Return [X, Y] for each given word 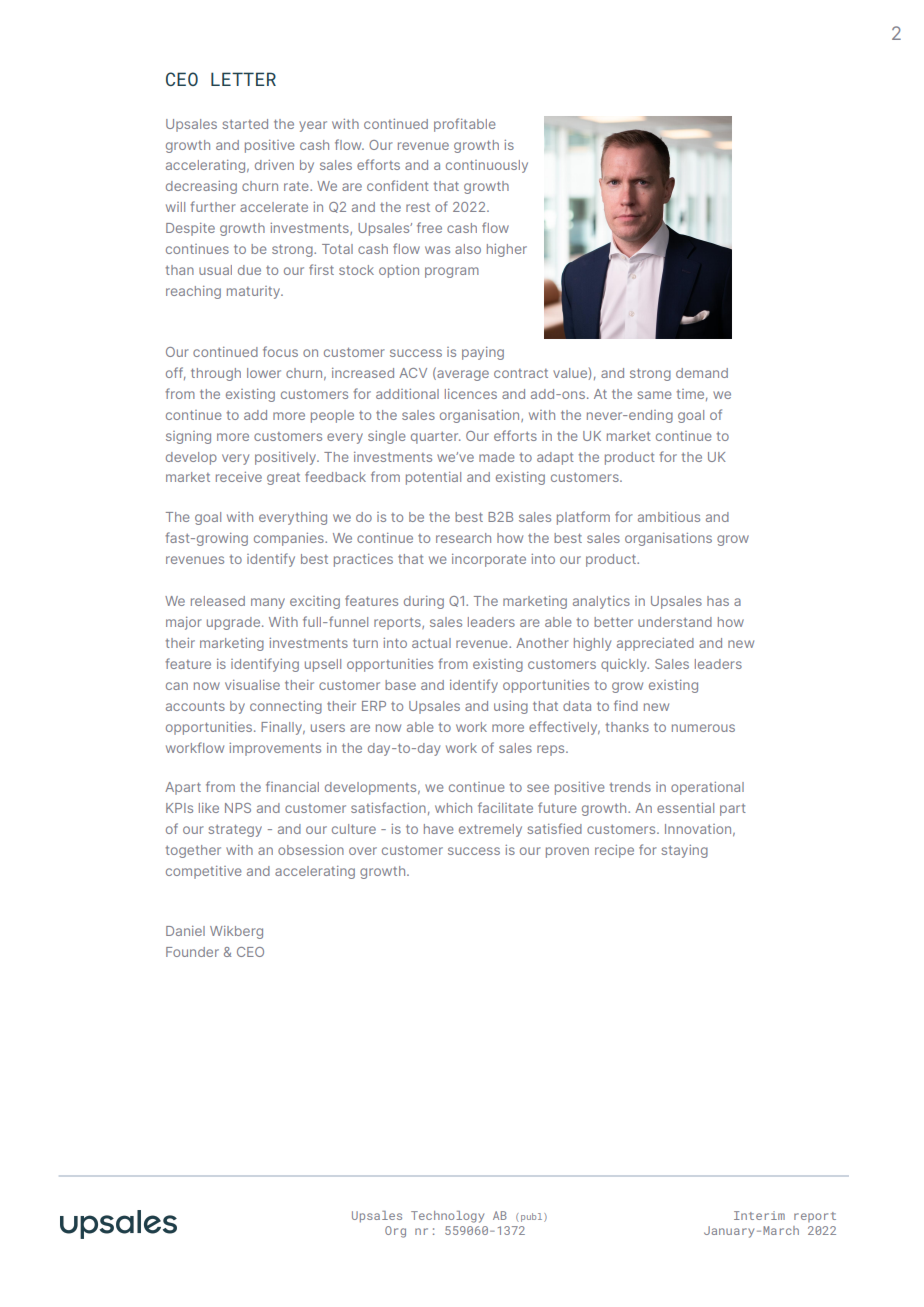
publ [533, 1217]
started [245, 124]
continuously [487, 166]
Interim [759, 1215]
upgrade [235, 623]
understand [675, 622]
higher [507, 250]
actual [431, 643]
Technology [447, 1217]
